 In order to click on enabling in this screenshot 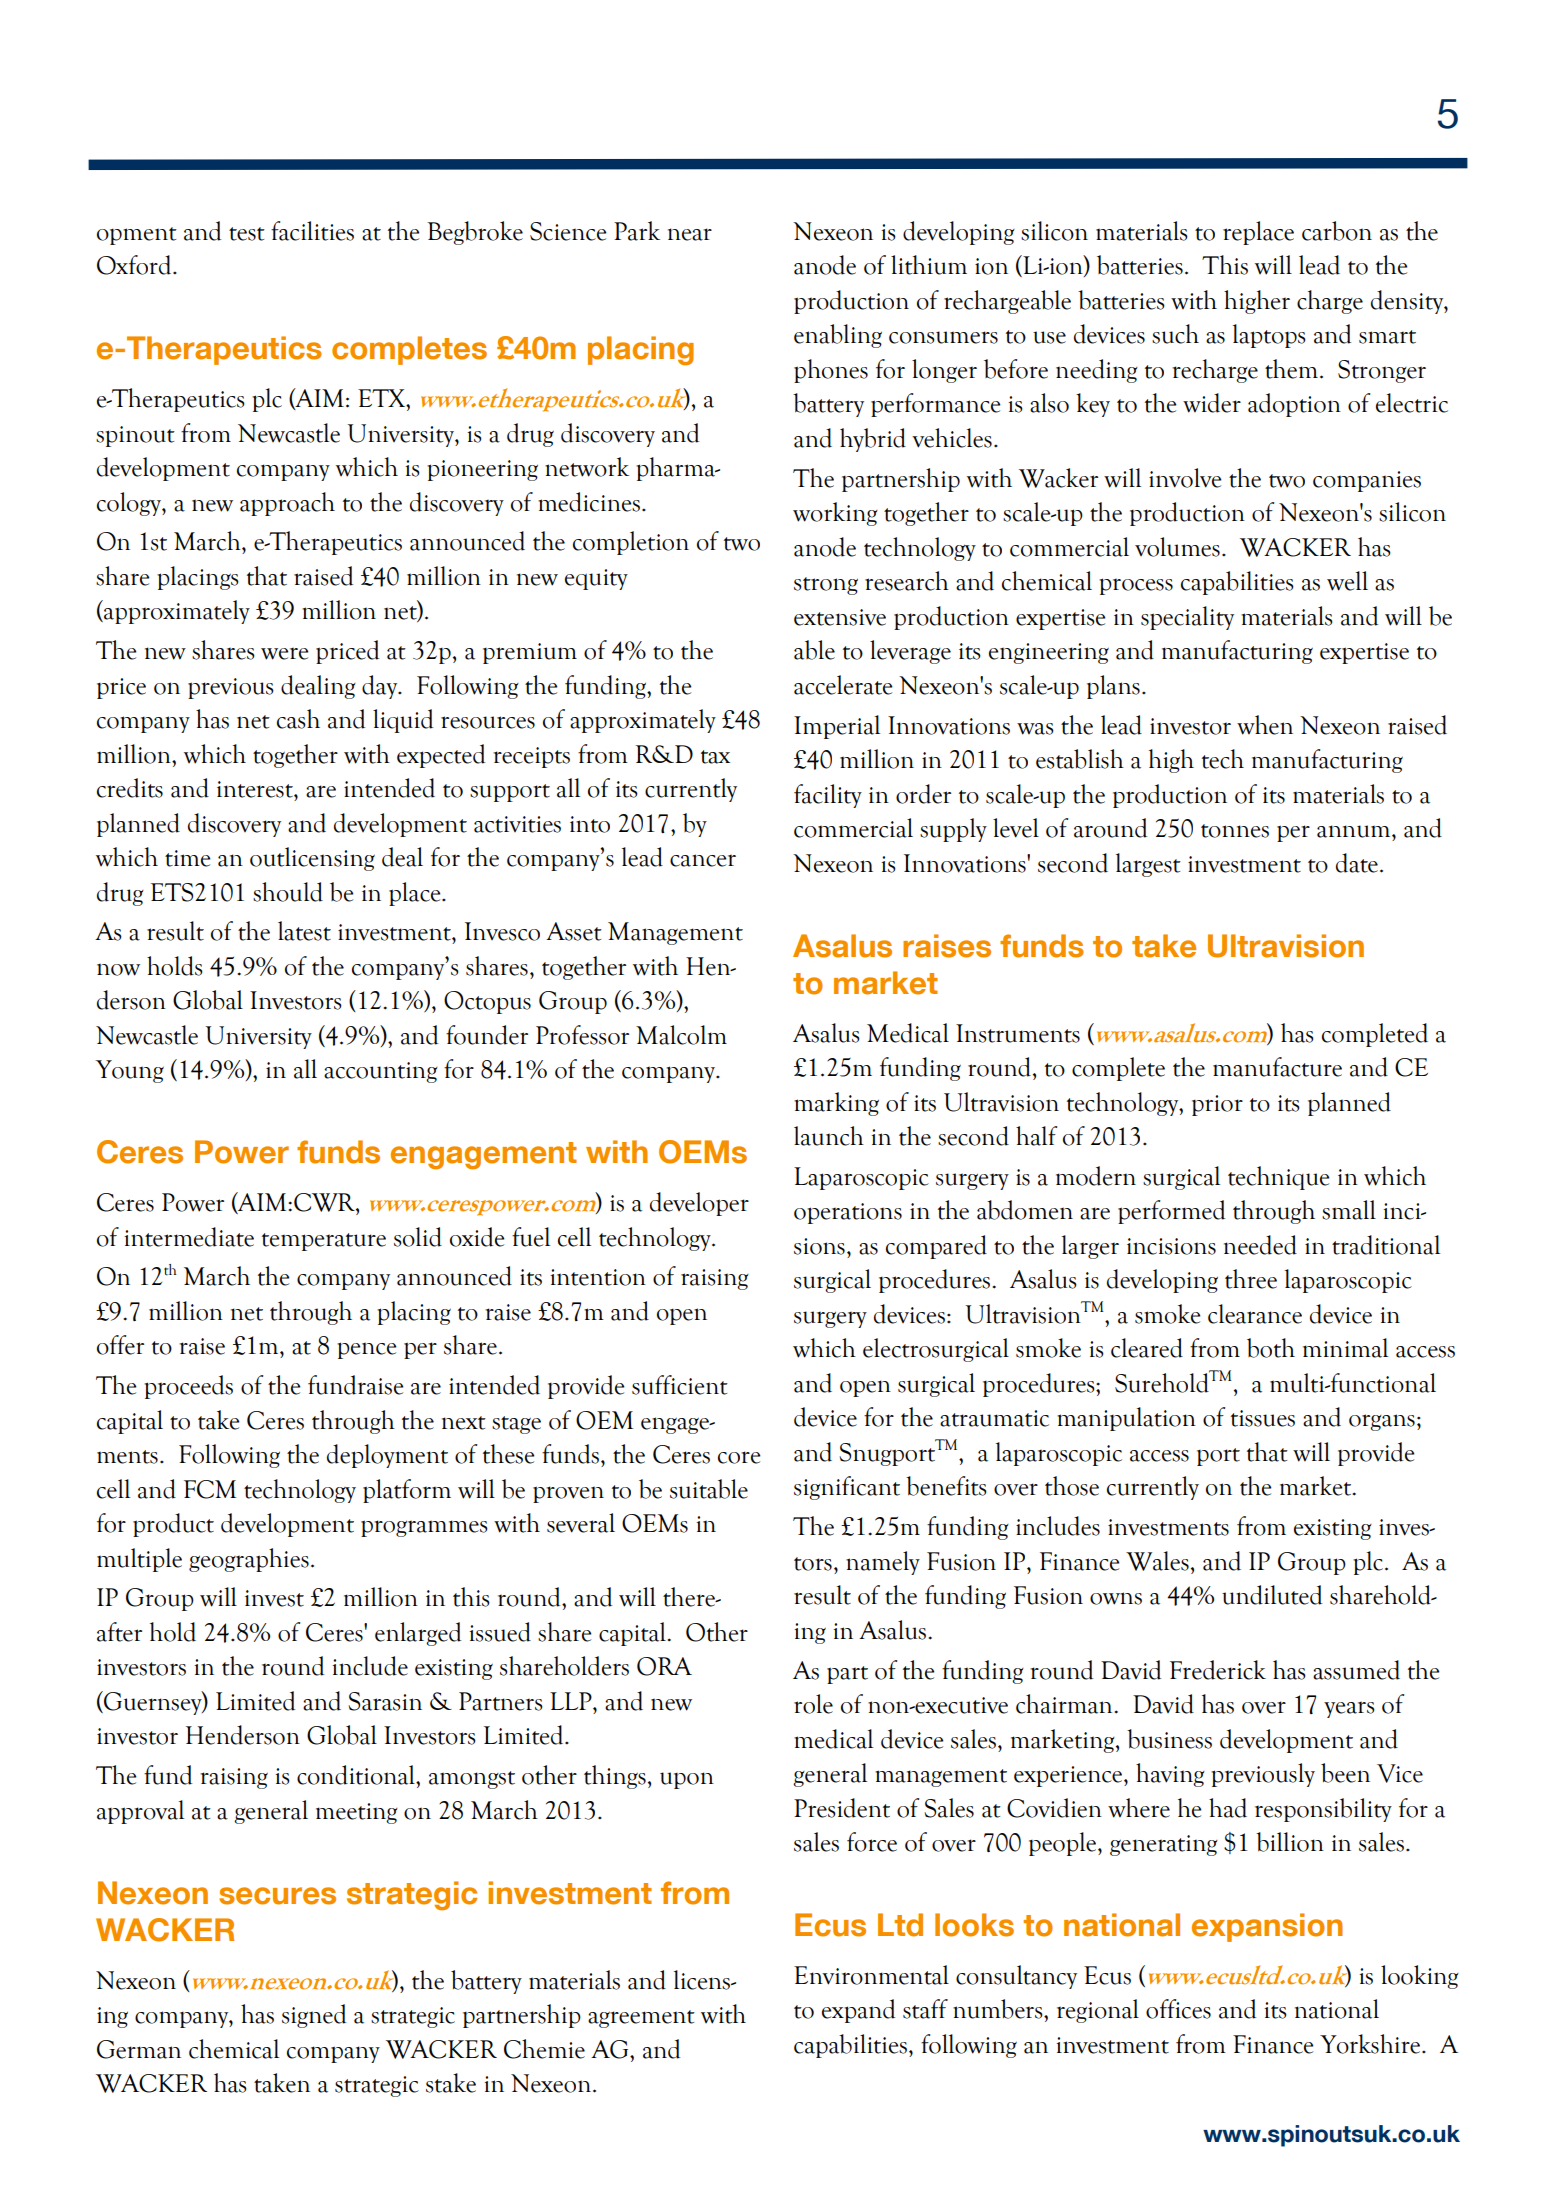, I will do `click(838, 336)`.
